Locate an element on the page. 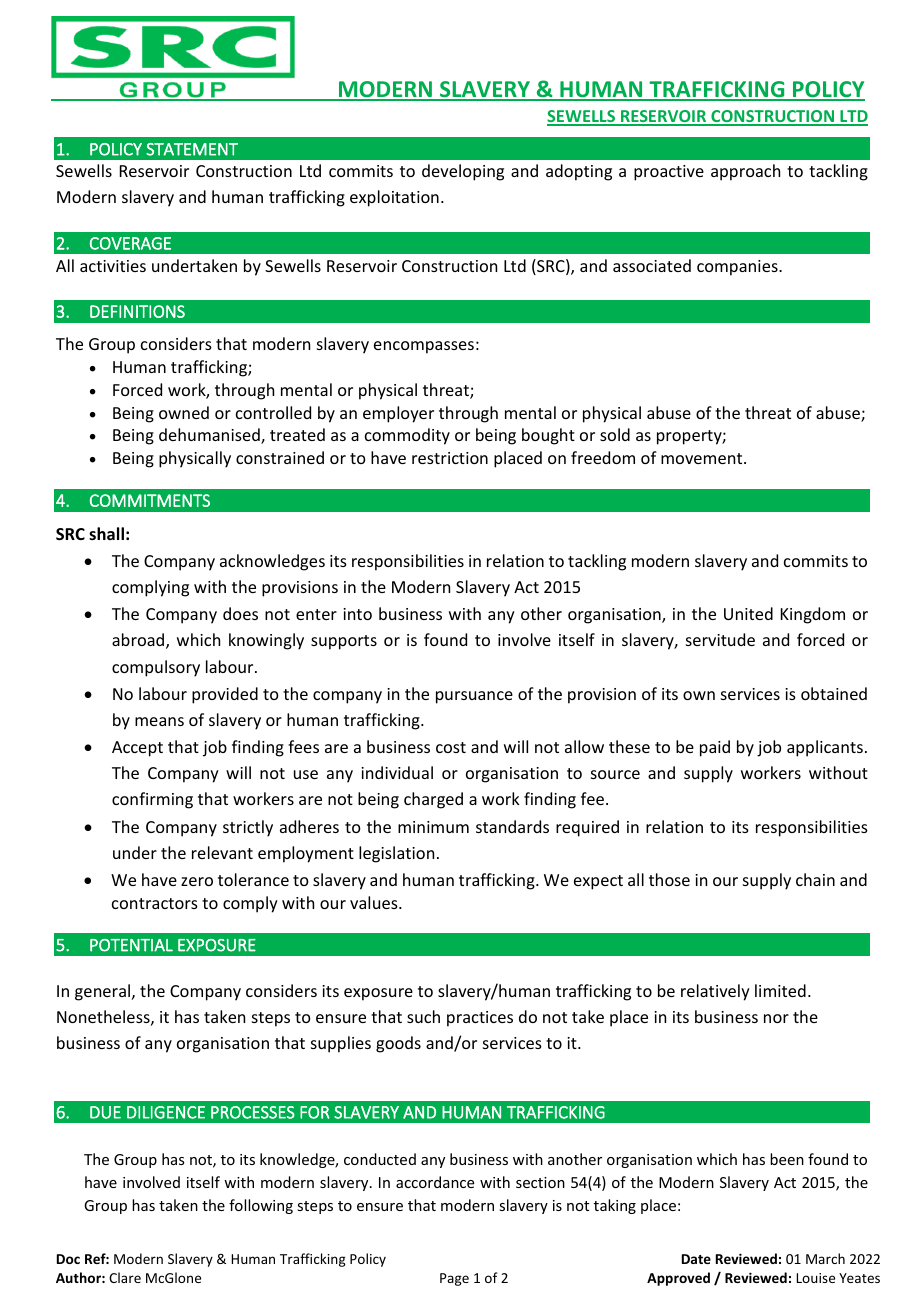 Image resolution: width=924 pixels, height=1308 pixels. POTENTIAL is located at coordinates (131, 945).
